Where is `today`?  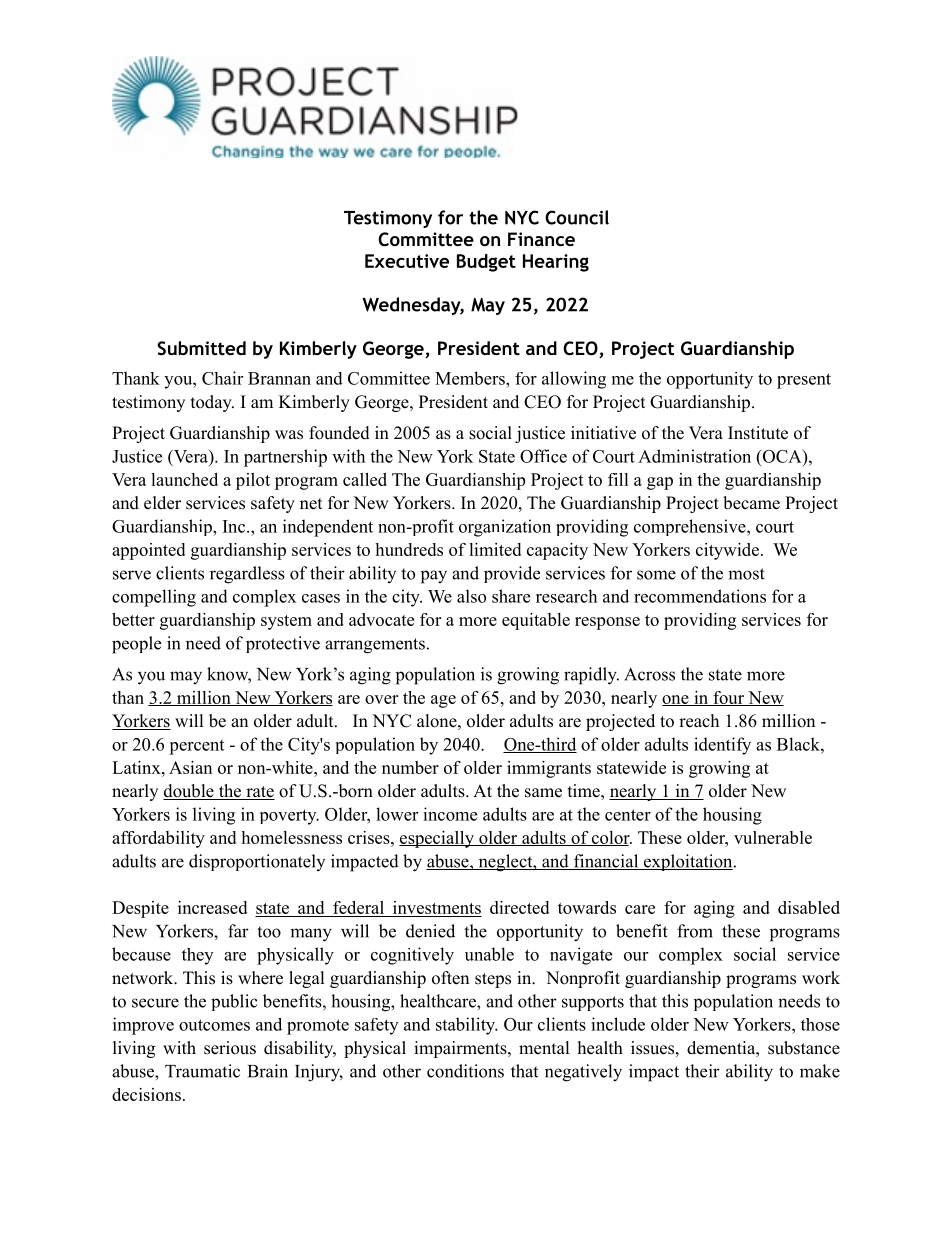 today is located at coordinates (212, 403).
